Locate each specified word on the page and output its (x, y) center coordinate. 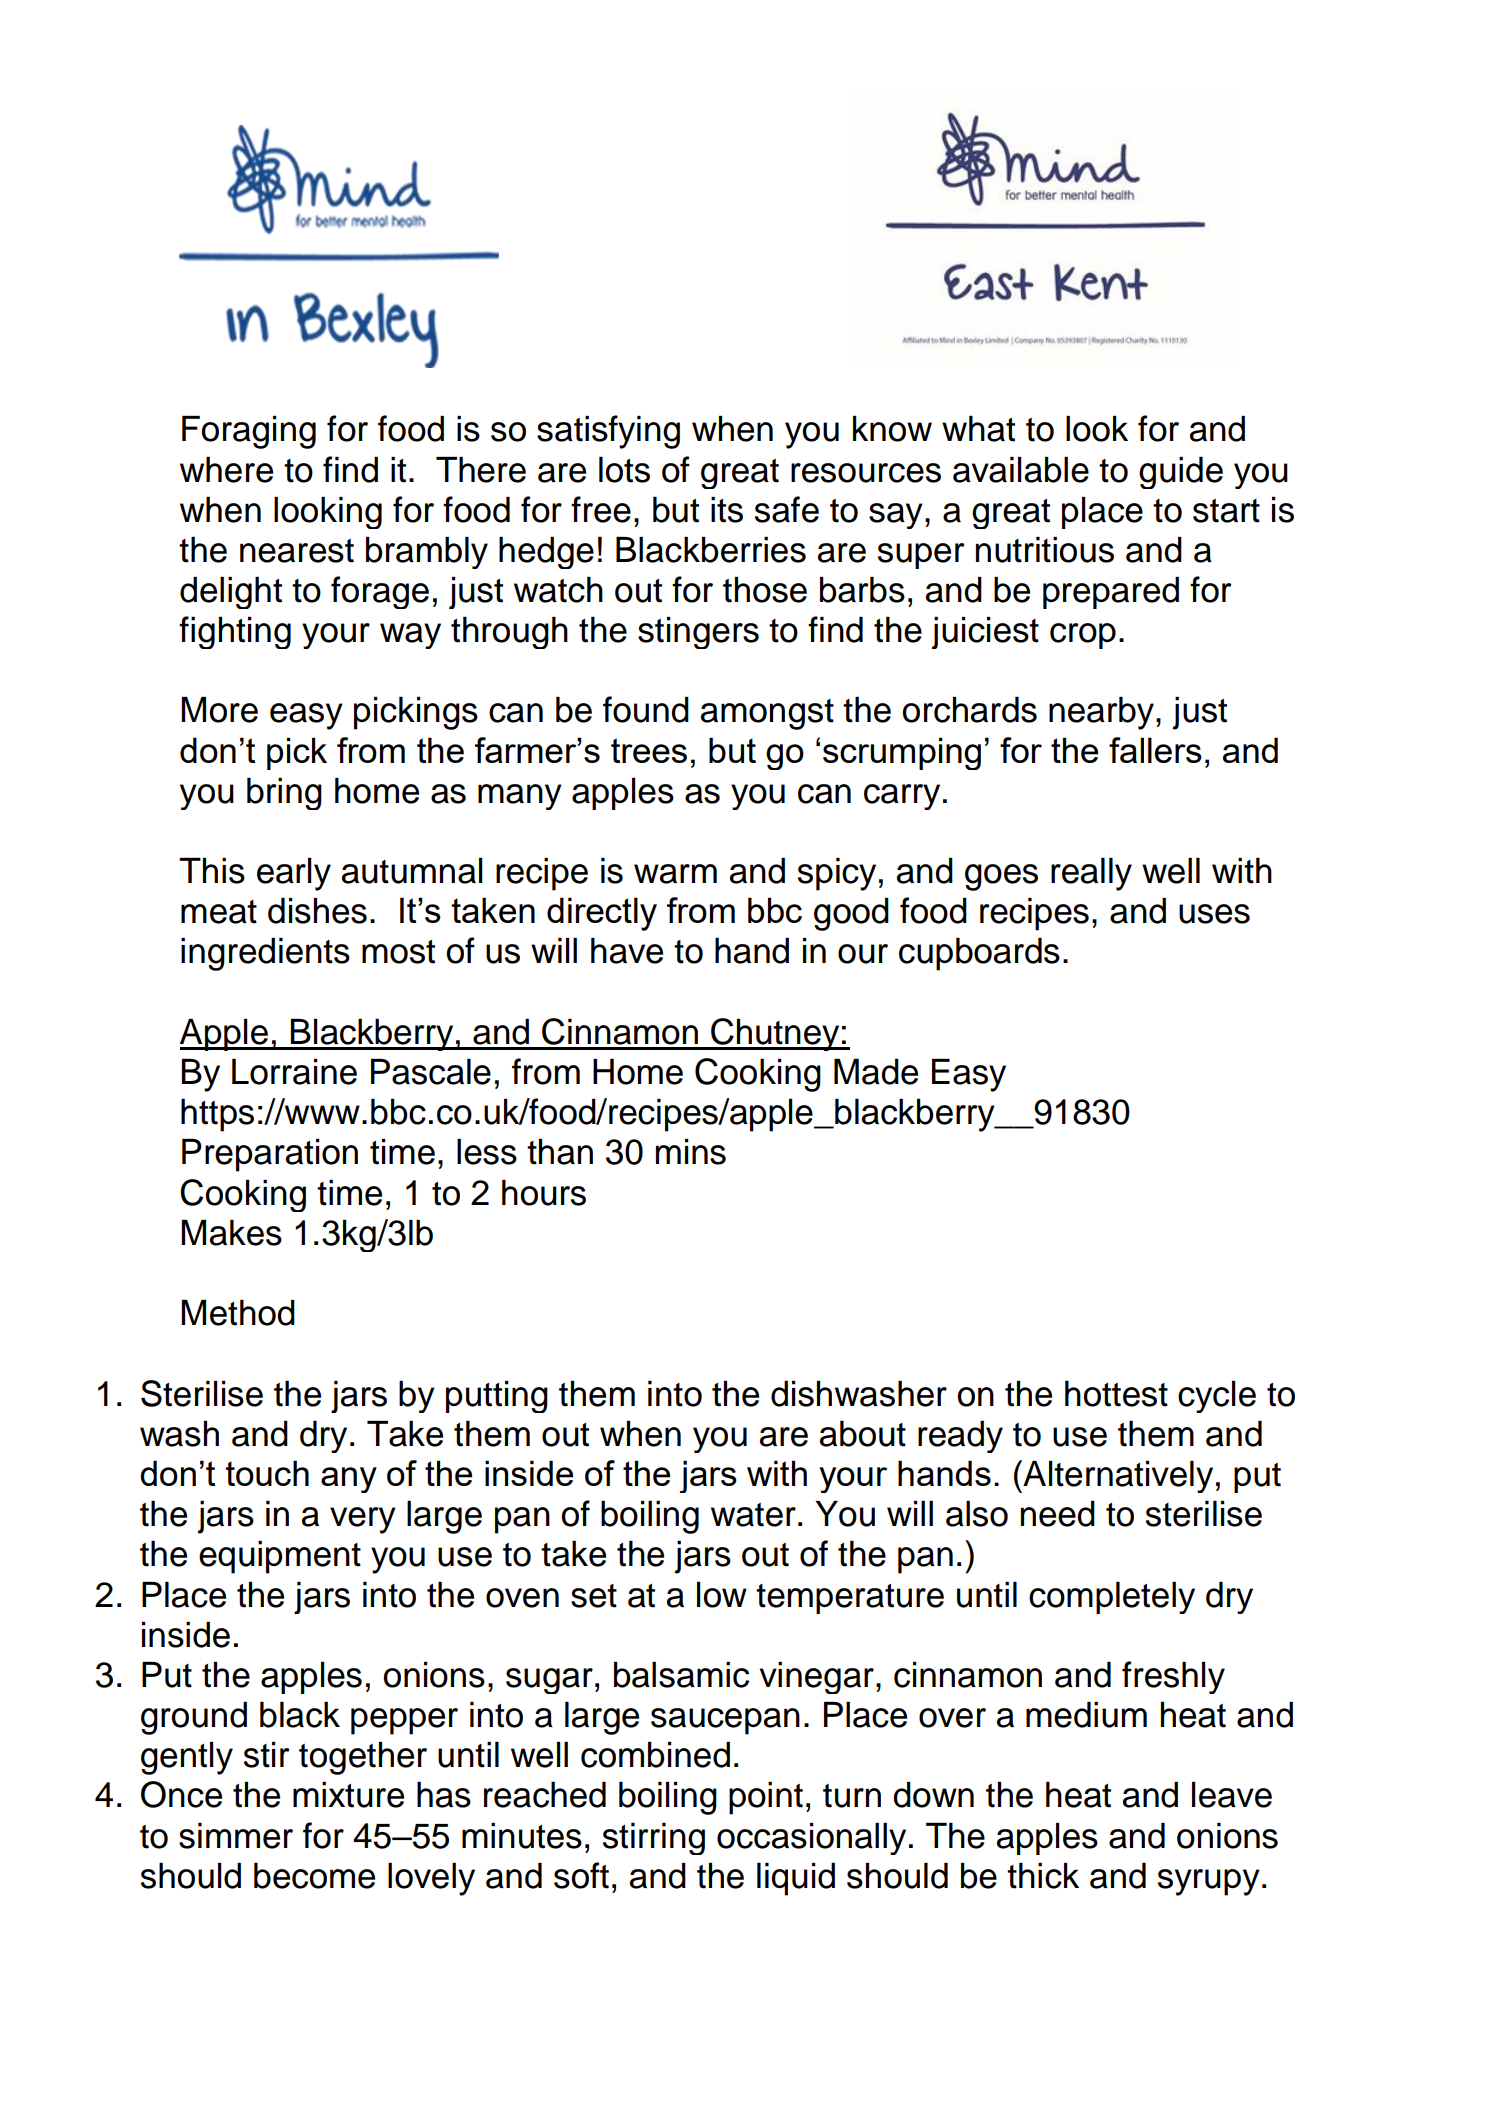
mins (691, 1152)
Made (876, 1072)
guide (1181, 473)
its (727, 510)
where (226, 470)
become (314, 1876)
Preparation (270, 1155)
